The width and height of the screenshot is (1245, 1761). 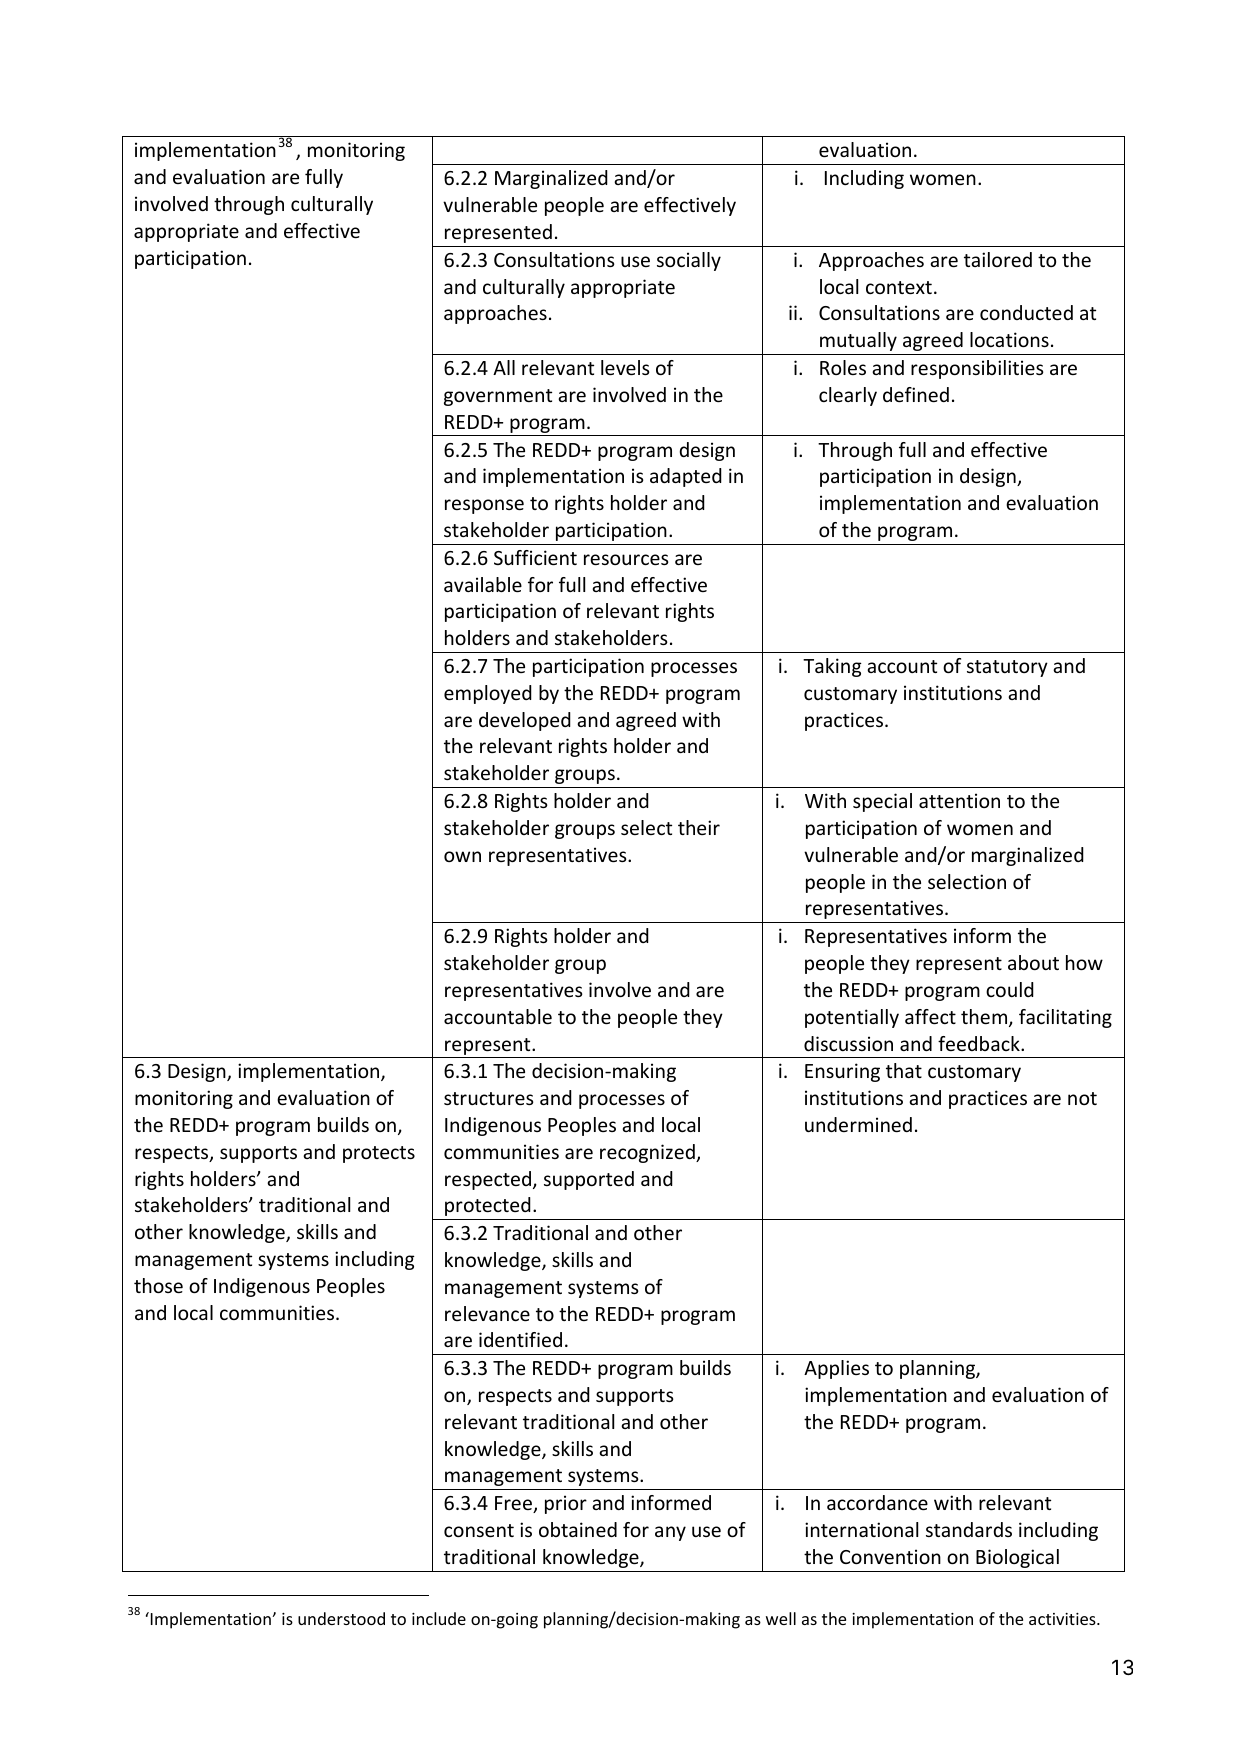 I want to click on socially, so click(x=689, y=261).
